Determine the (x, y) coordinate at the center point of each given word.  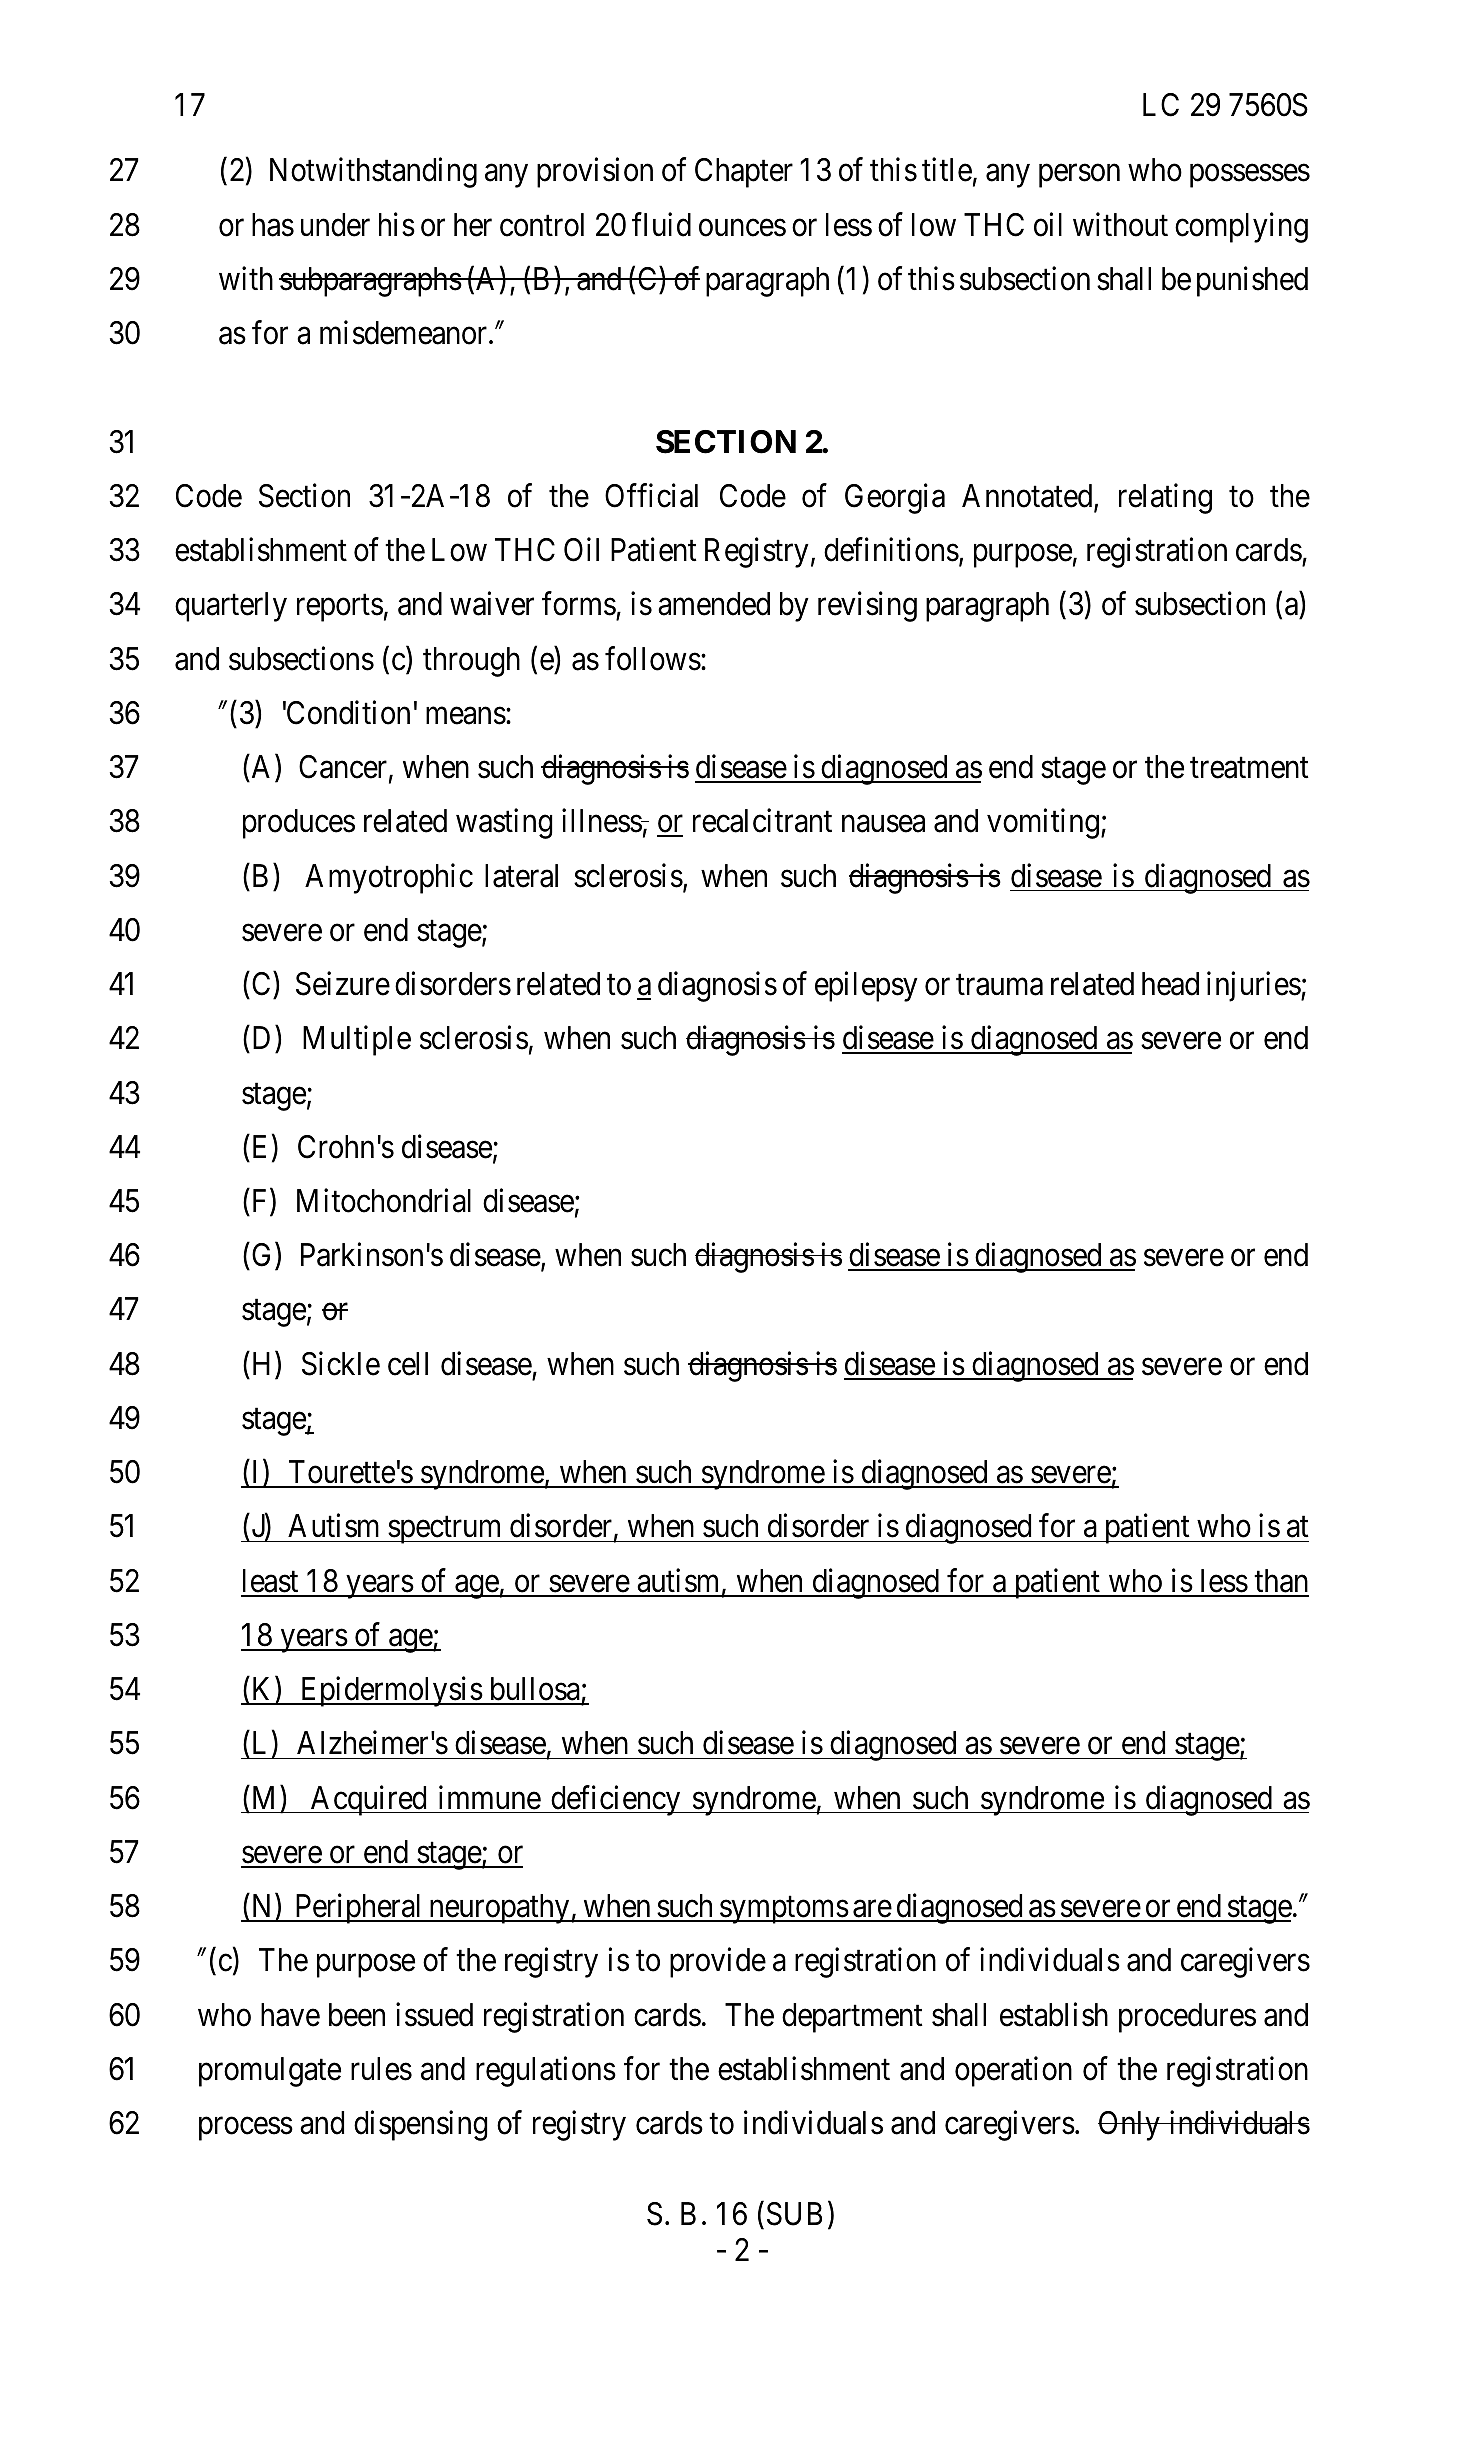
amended (714, 604)
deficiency (616, 1800)
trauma (999, 985)
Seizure (343, 984)
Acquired (368, 1800)
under (335, 225)
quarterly (231, 607)
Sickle (341, 1363)
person (1079, 176)
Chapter (744, 173)
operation (1013, 2071)
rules (381, 2069)
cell (408, 1364)
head (1170, 984)
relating (1165, 498)
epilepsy (866, 987)
